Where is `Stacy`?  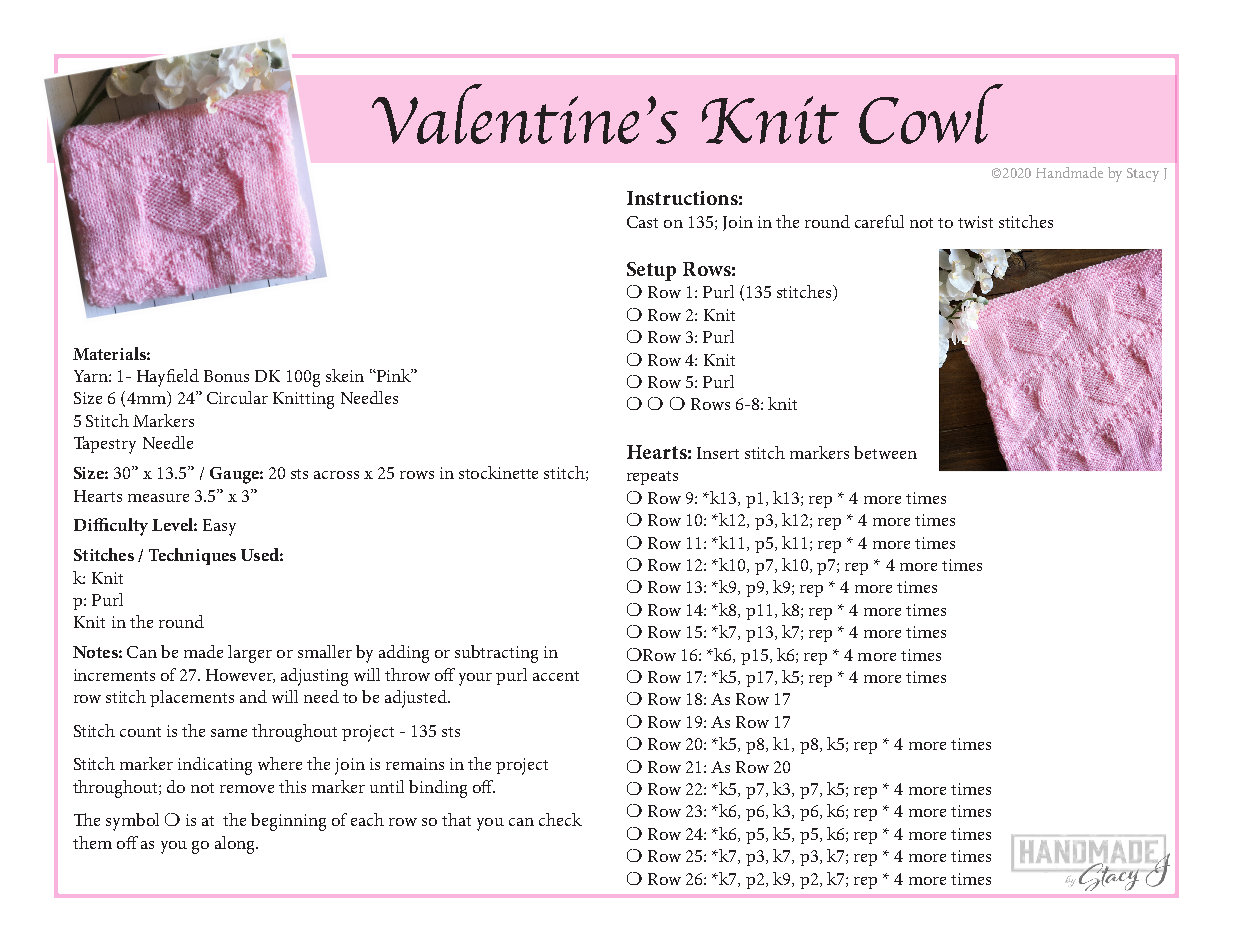 Stacy is located at coordinates (1143, 175).
